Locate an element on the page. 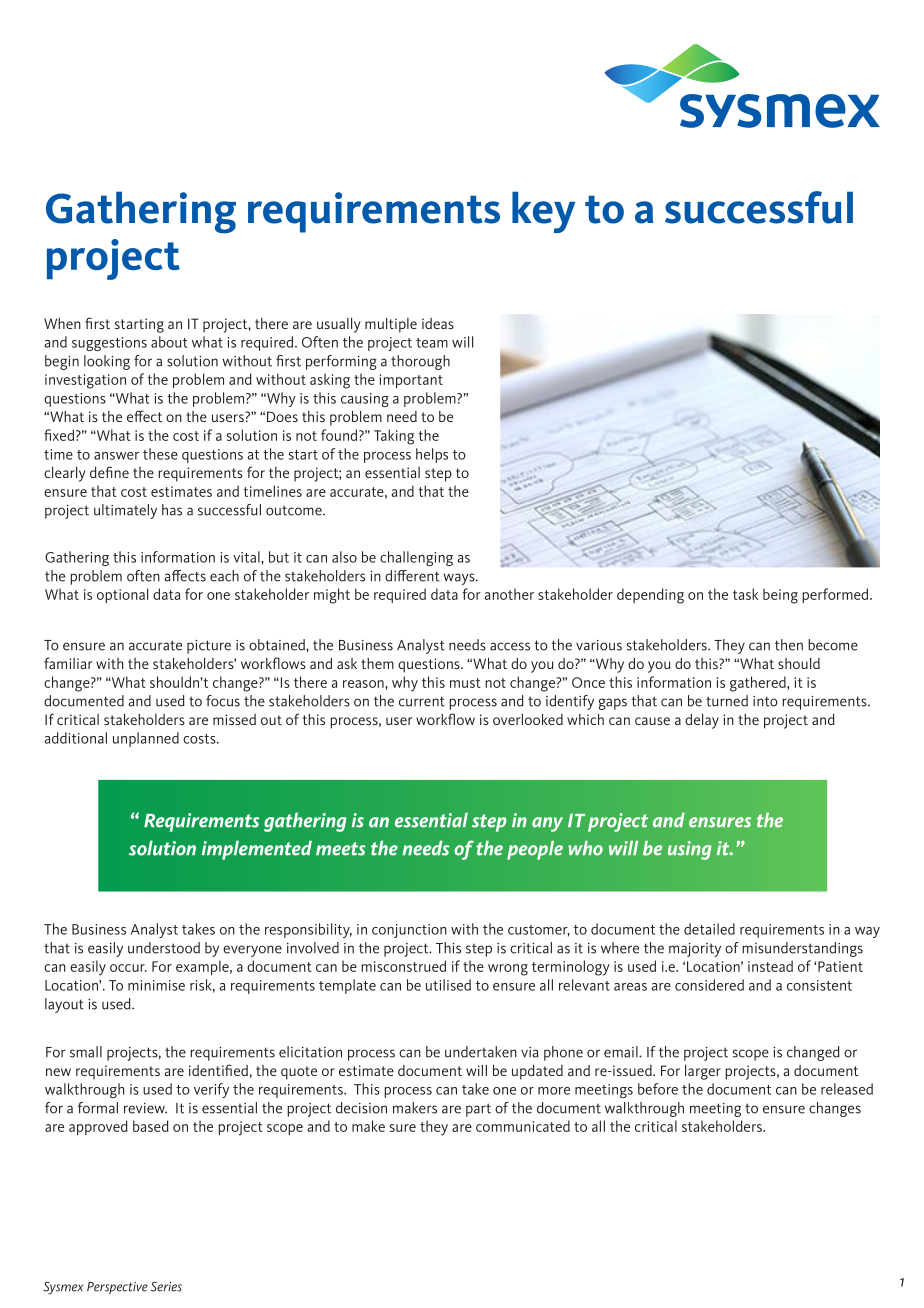 The image size is (924, 1308). about is located at coordinates (169, 342).
